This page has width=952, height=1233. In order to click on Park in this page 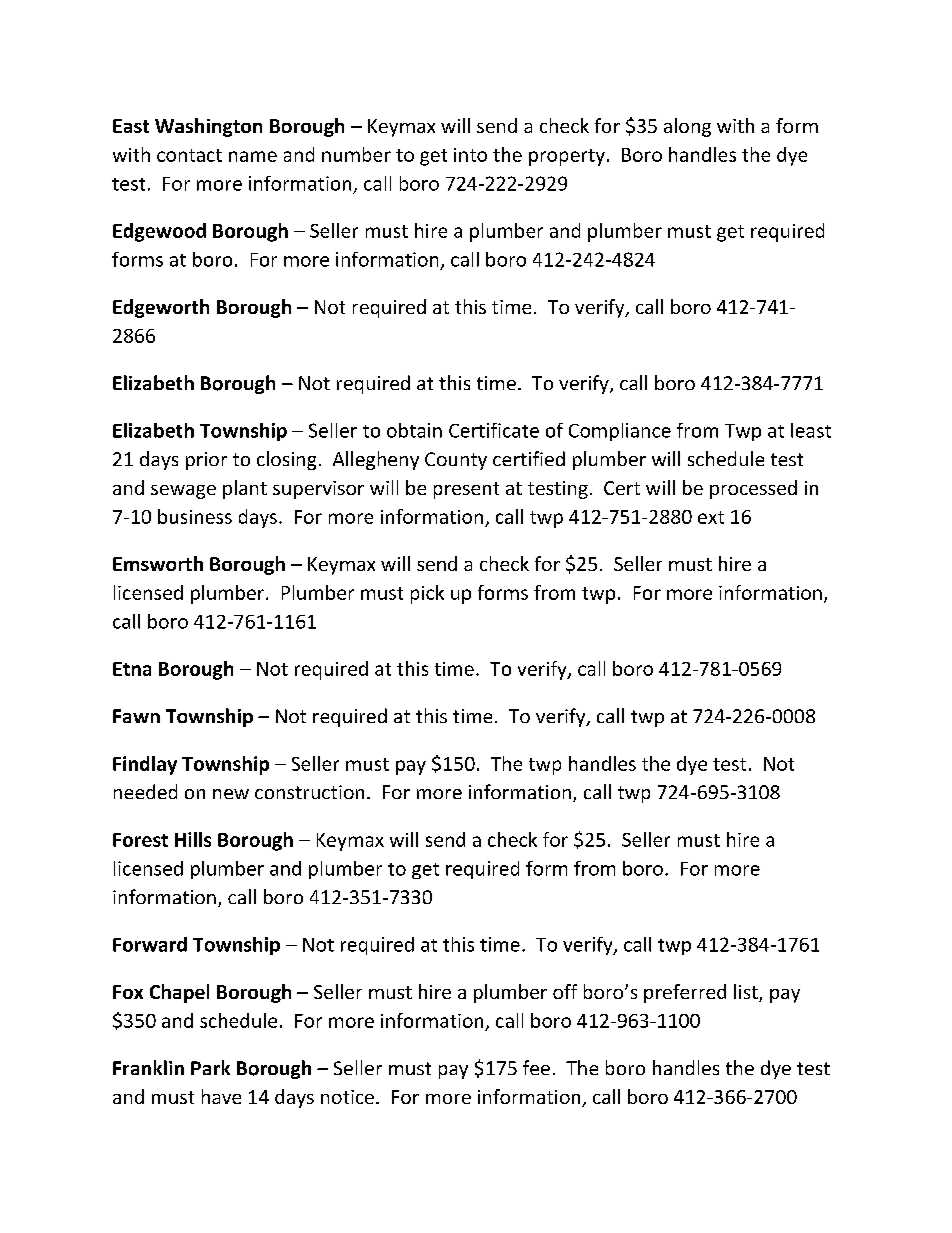, I will do `click(210, 1067)`.
